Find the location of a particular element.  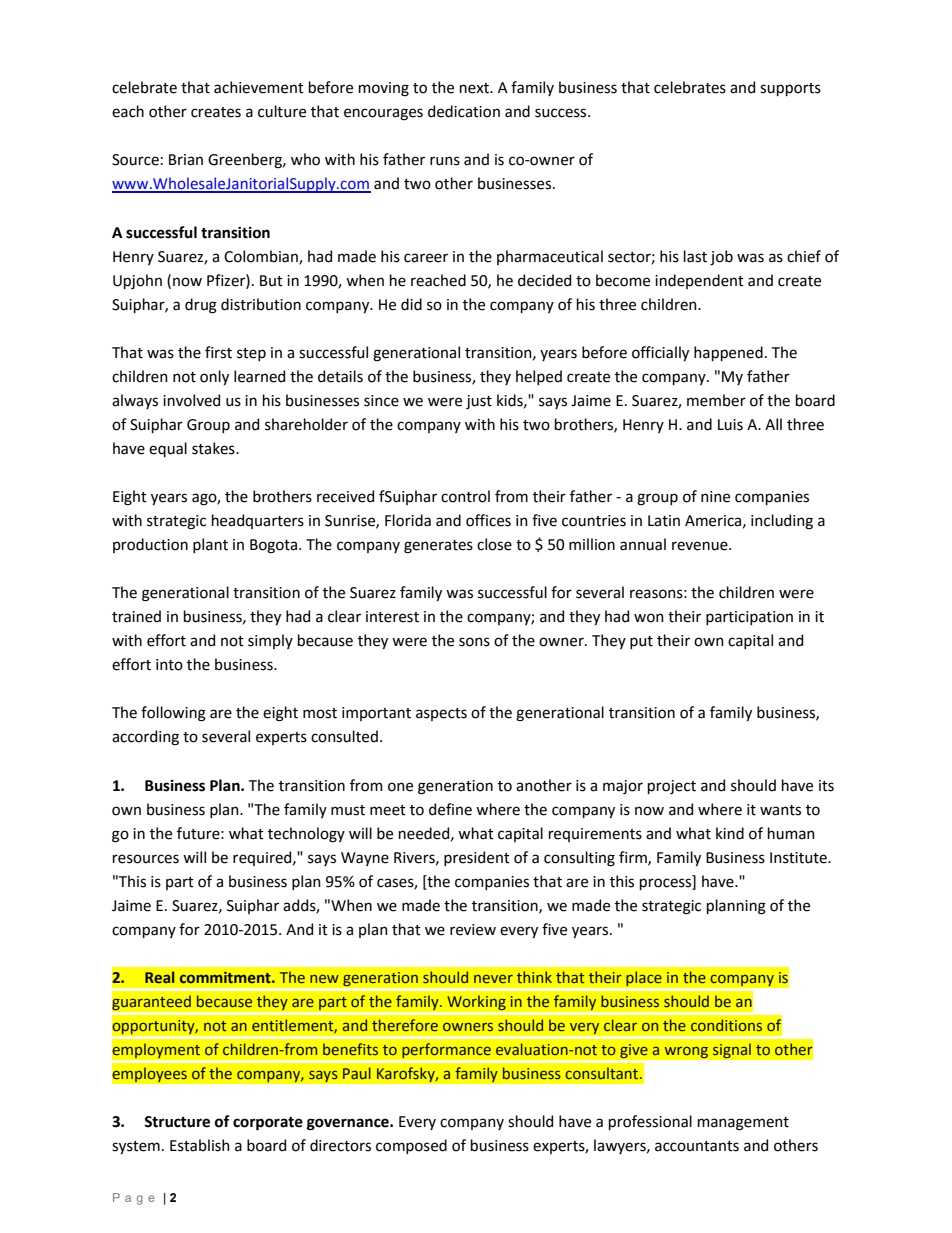

interest is located at coordinates (392, 617).
